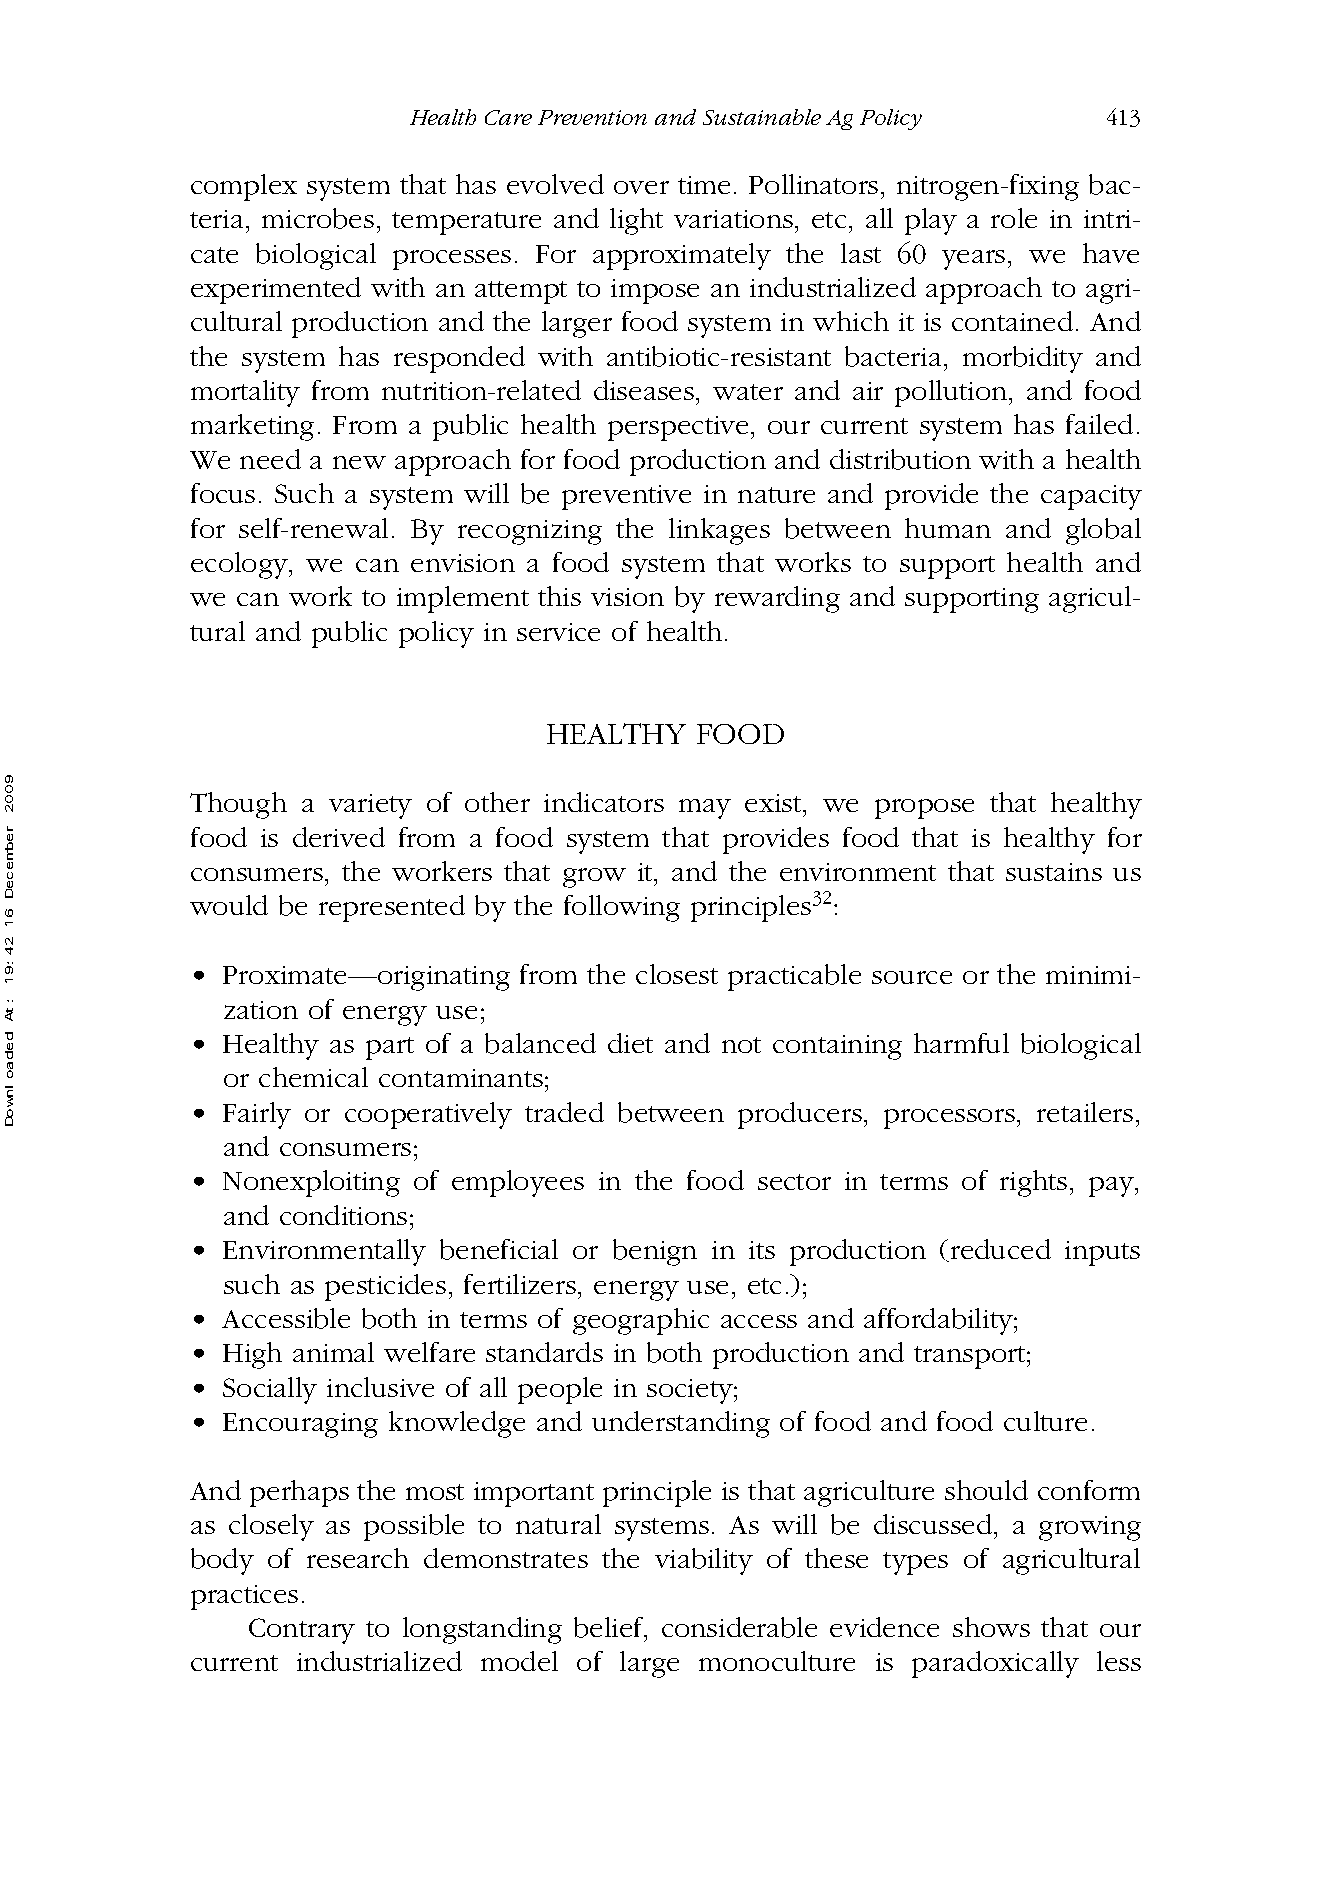 Image resolution: width=1332 pixels, height=1903 pixels. What do you see at coordinates (333, 1352) in the screenshot?
I see `animal` at bounding box center [333, 1352].
